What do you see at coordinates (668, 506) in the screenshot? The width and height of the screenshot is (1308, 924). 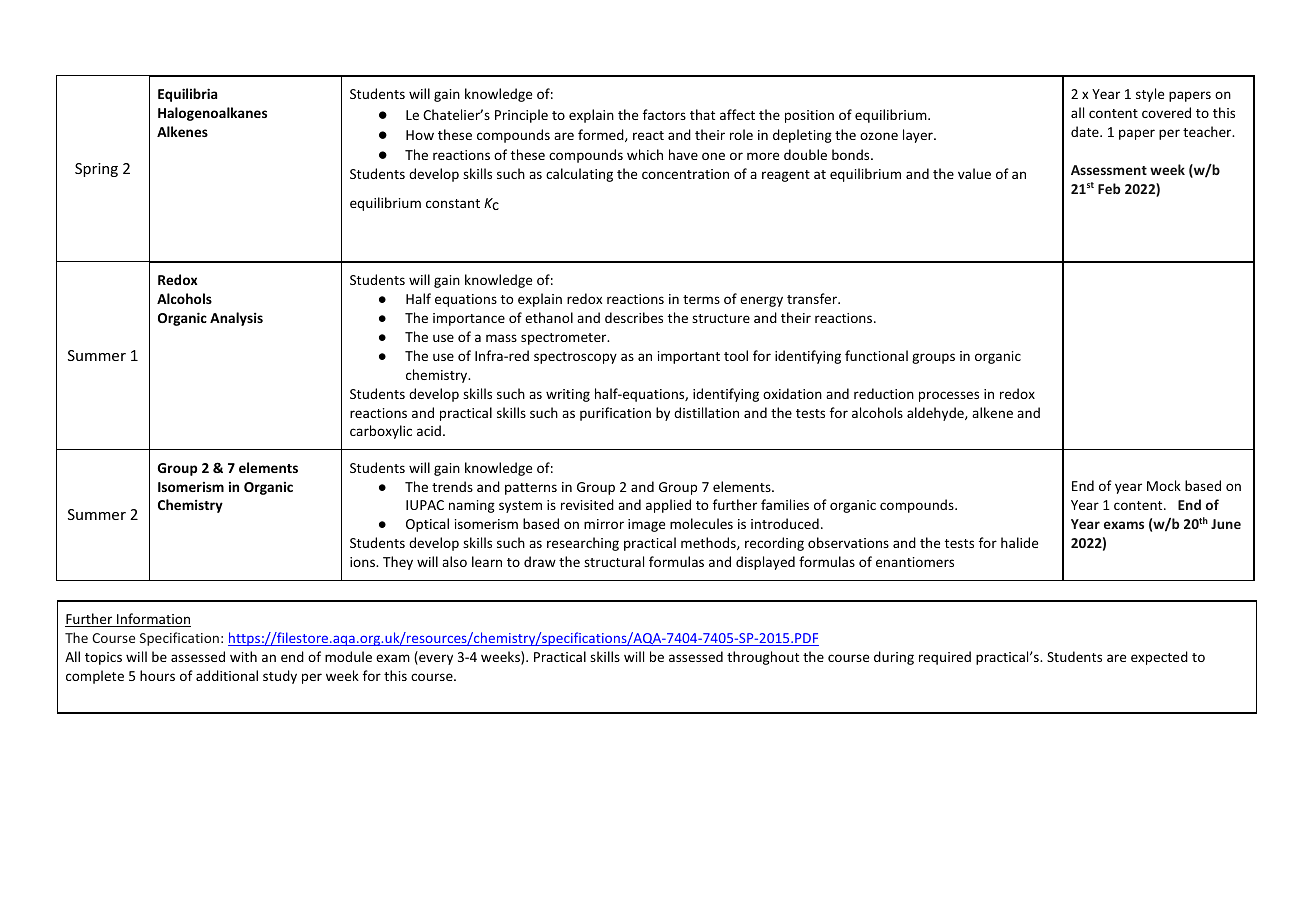 I see `applied` at bounding box center [668, 506].
